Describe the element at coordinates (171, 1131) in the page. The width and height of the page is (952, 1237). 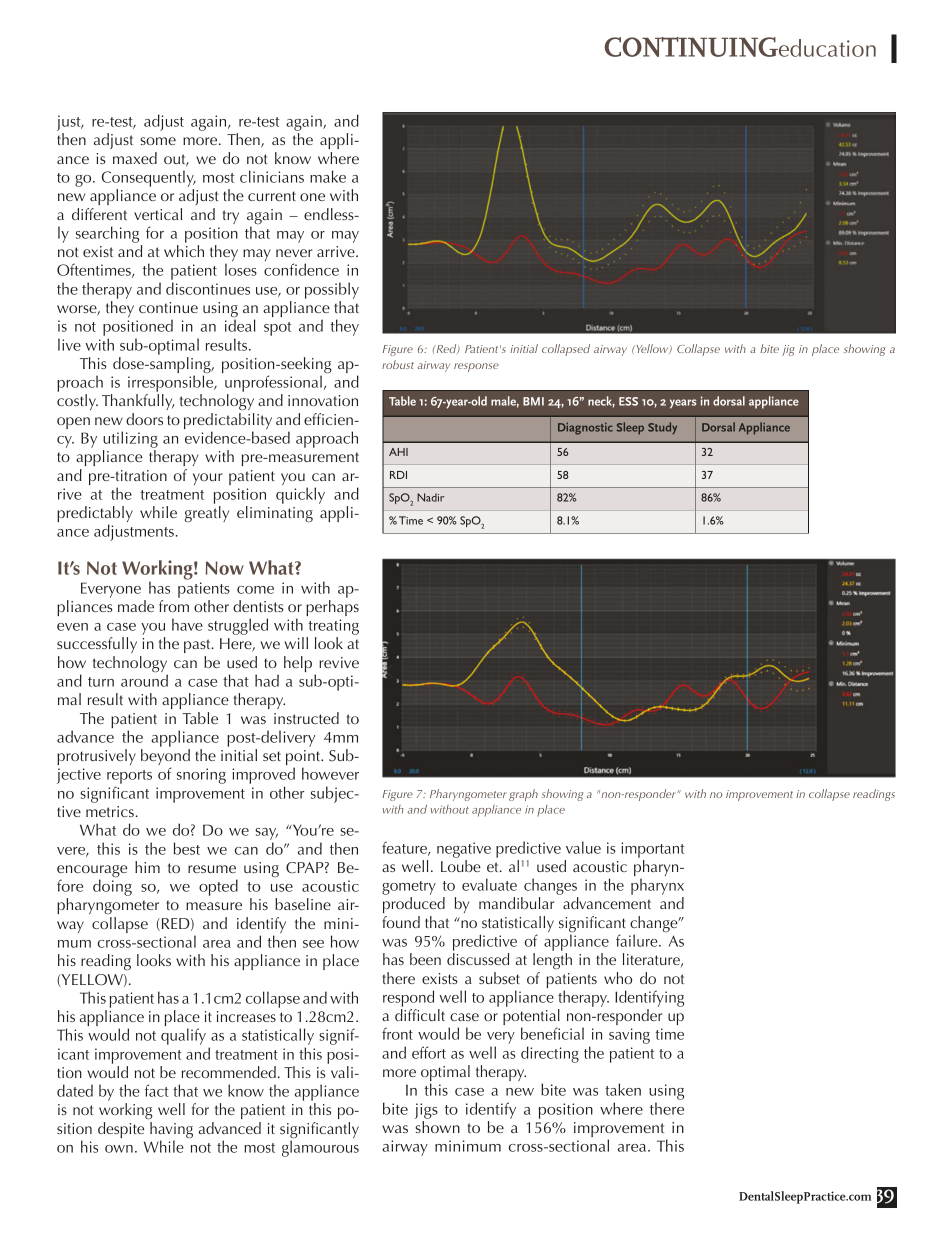
I see `having` at that location.
